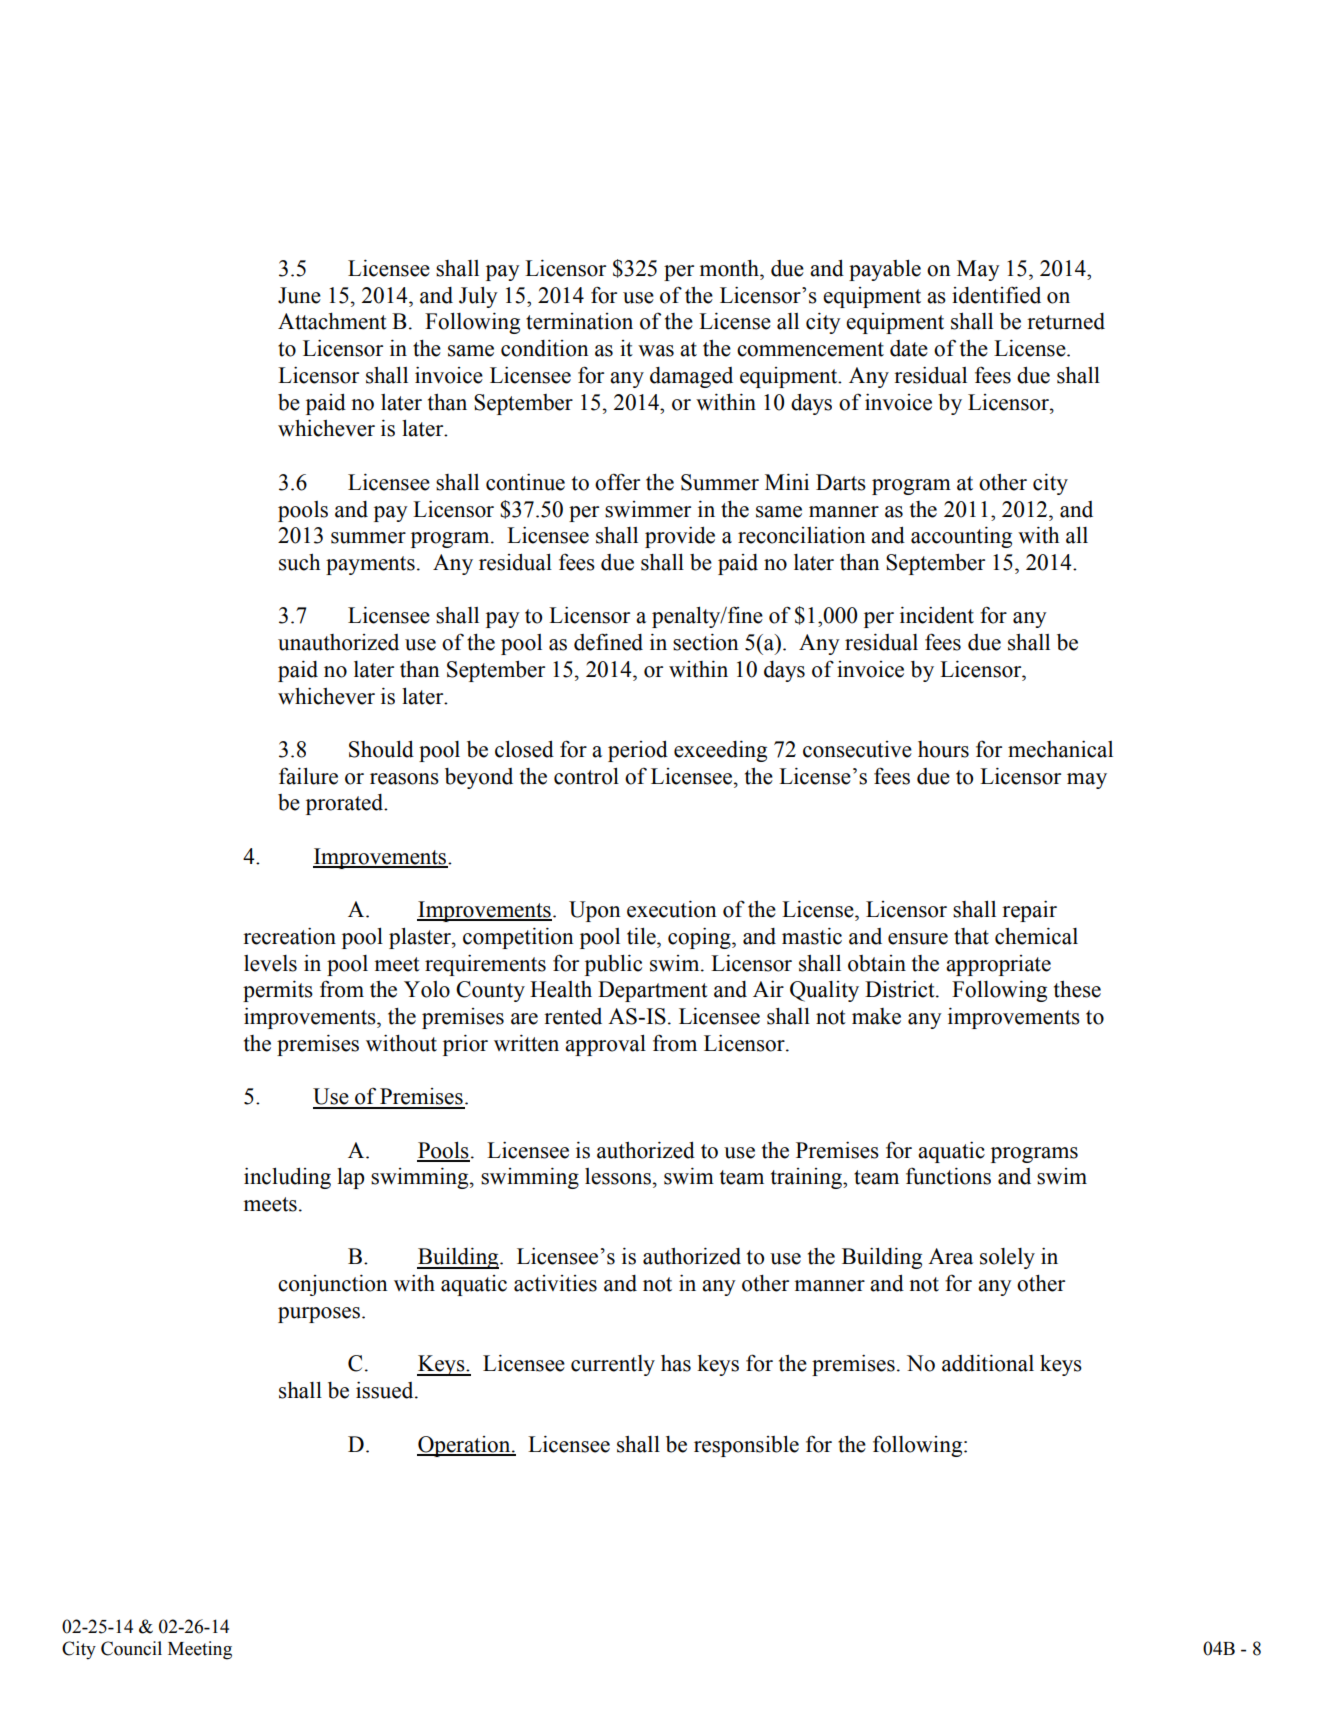 Image resolution: width=1324 pixels, height=1714 pixels. I want to click on incident, so click(937, 615).
